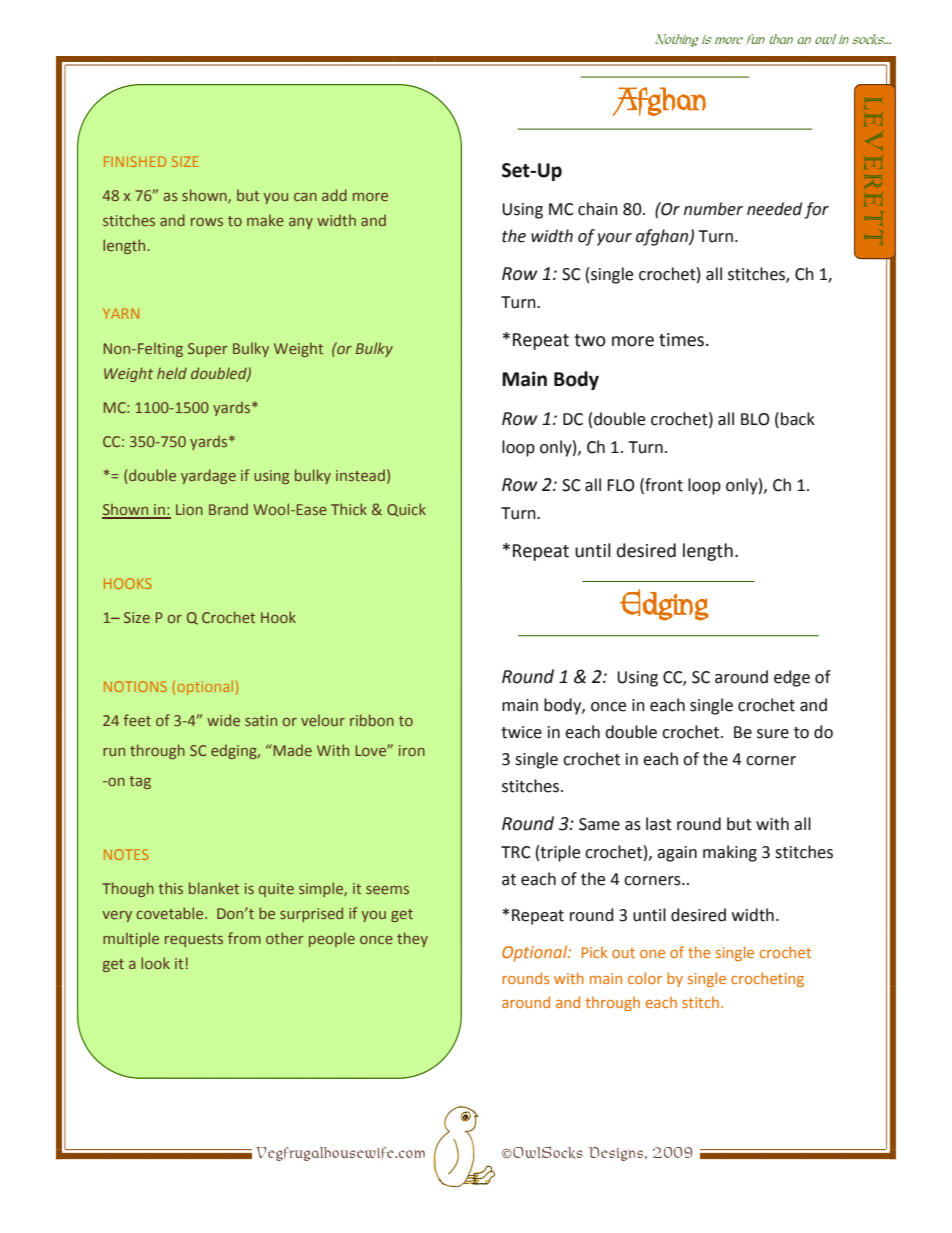 The image size is (952, 1233). What do you see at coordinates (713, 209) in the screenshot?
I see `number` at bounding box center [713, 209].
